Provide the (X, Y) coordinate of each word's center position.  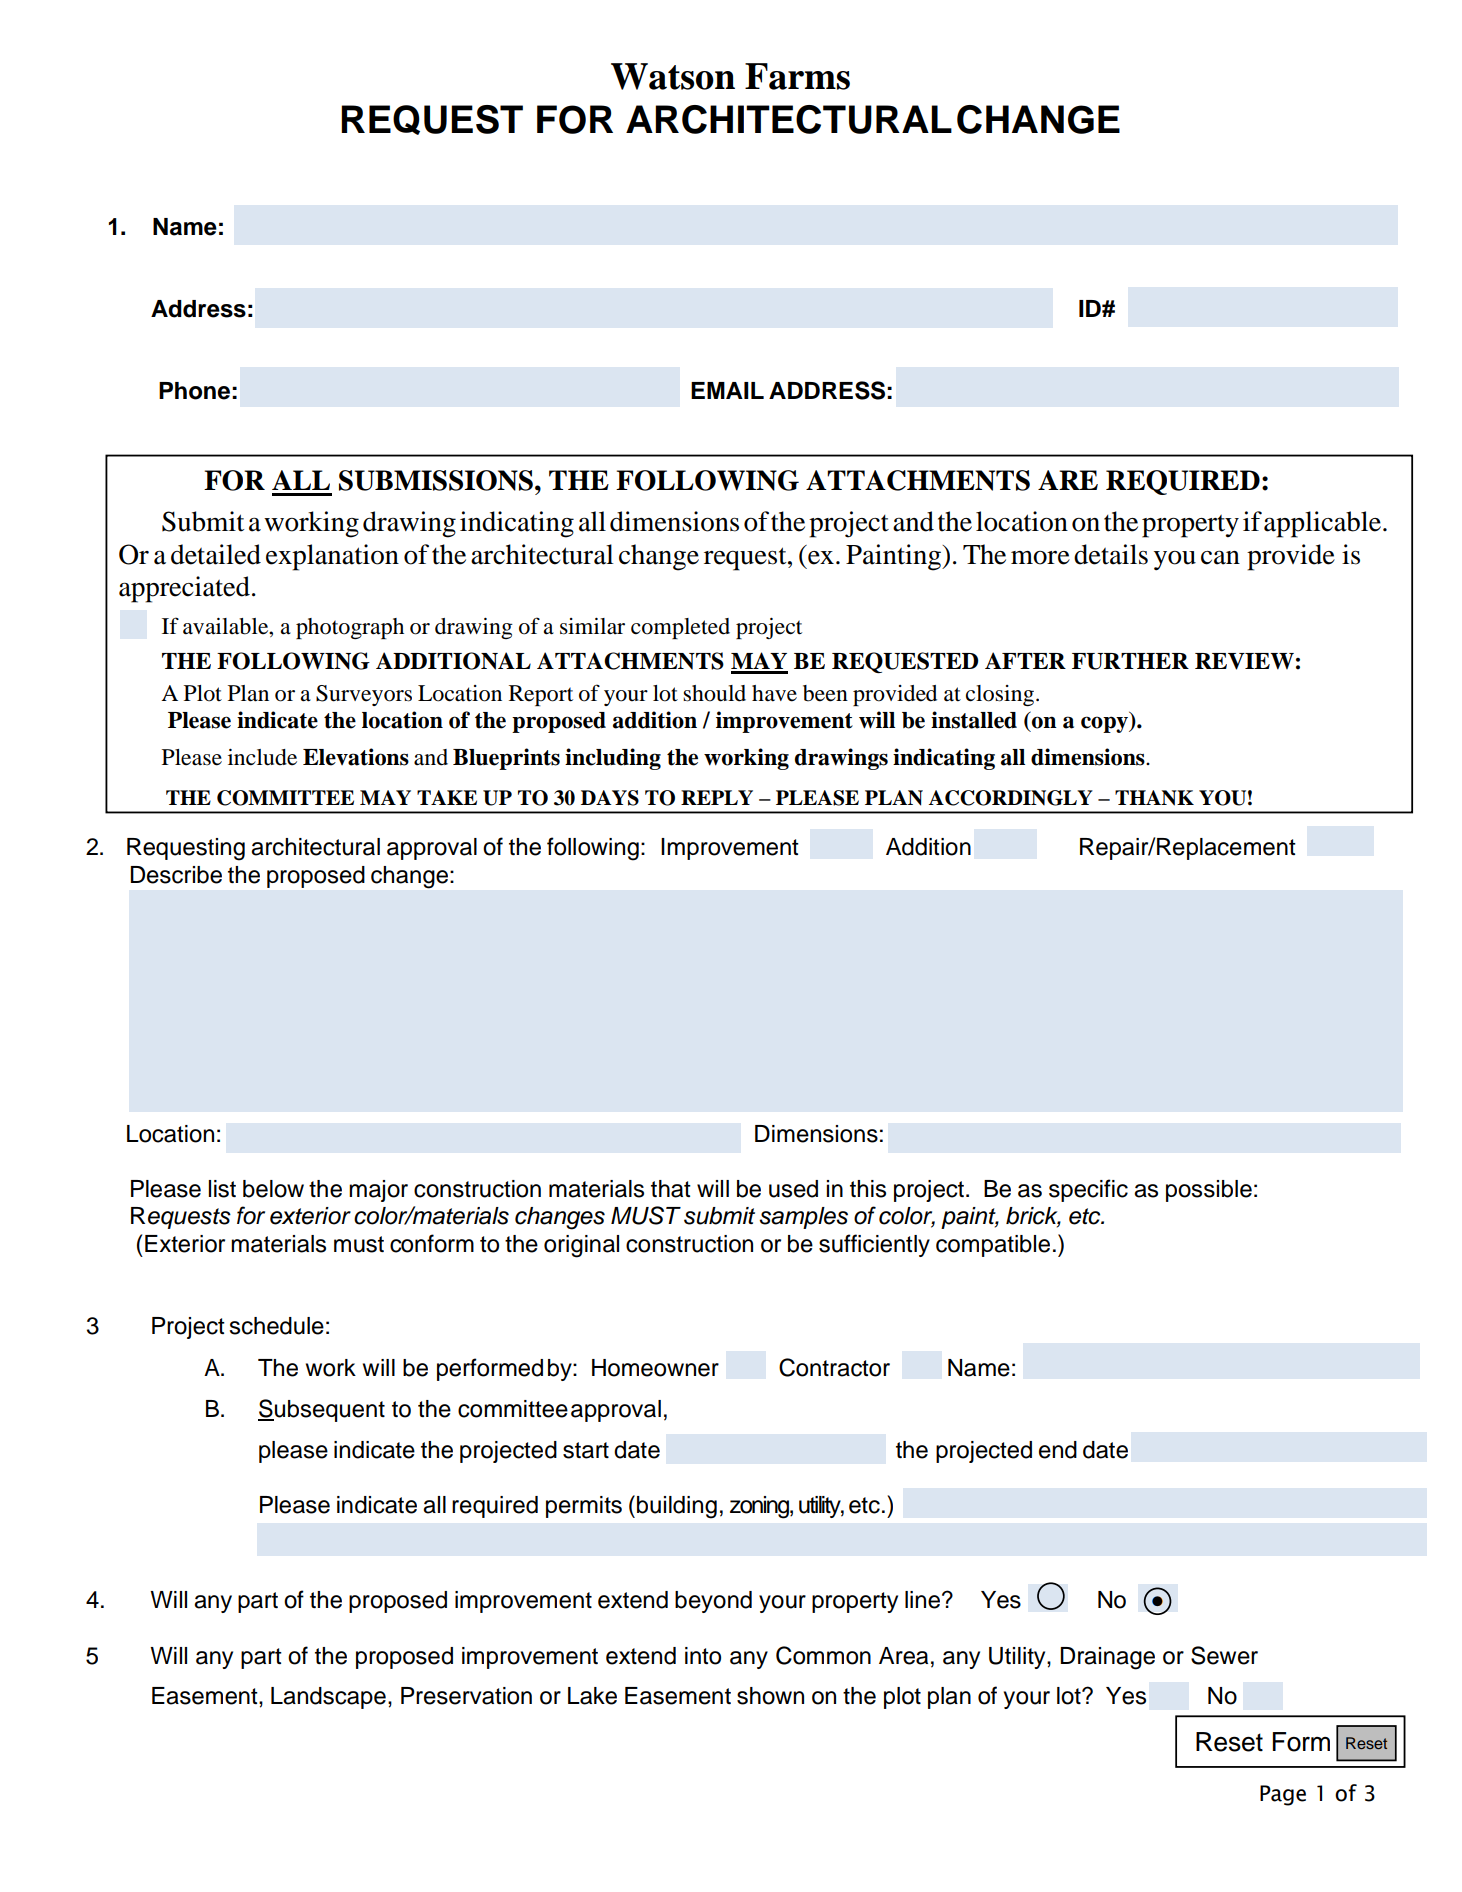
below (273, 1189)
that (671, 1189)
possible (1209, 1191)
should (714, 693)
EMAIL (727, 390)
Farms (797, 76)
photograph (350, 628)
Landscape (328, 1698)
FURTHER (1130, 661)
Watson (673, 76)
